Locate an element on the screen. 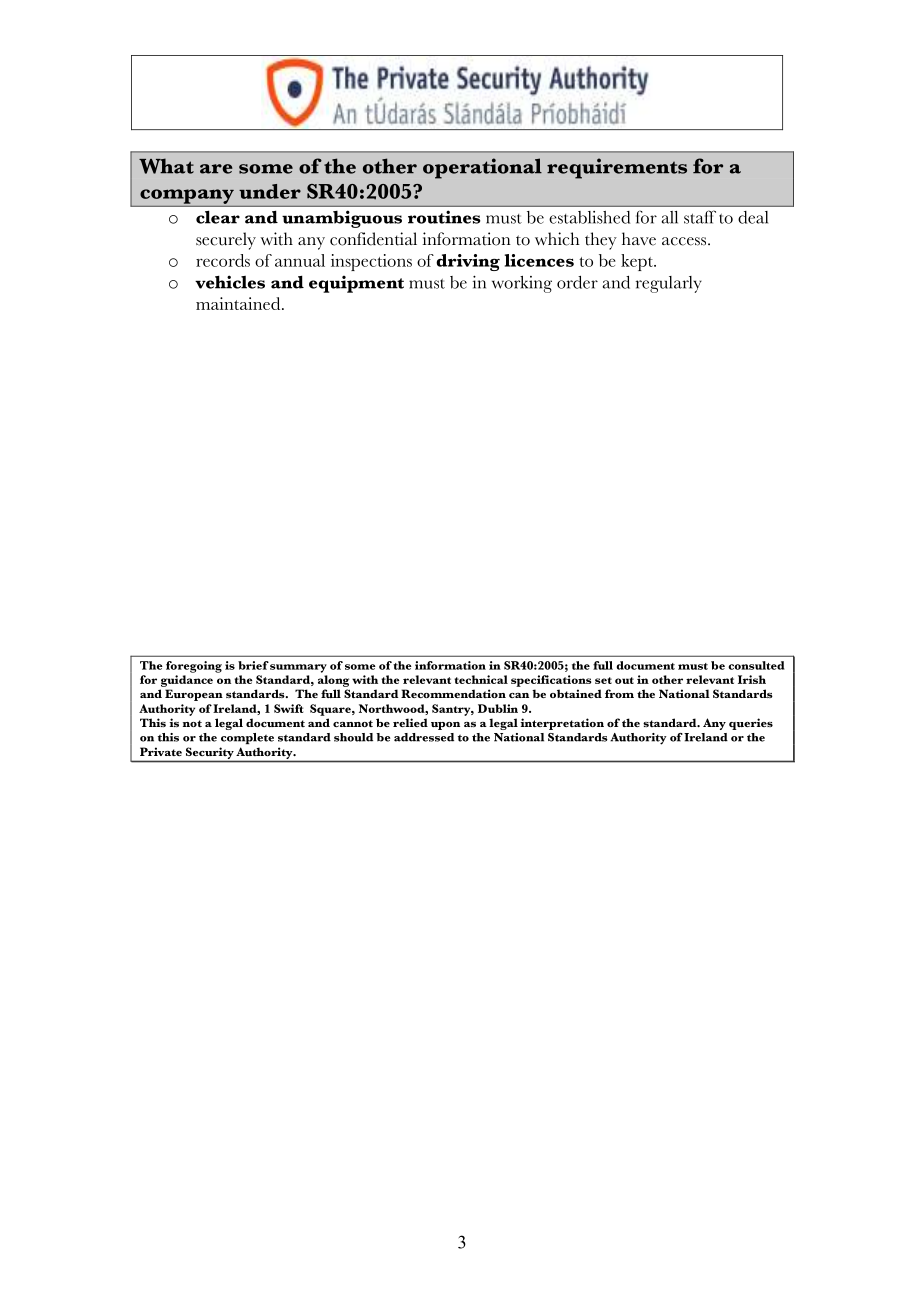 This screenshot has width=924, height=1308. complete is located at coordinates (247, 738).
